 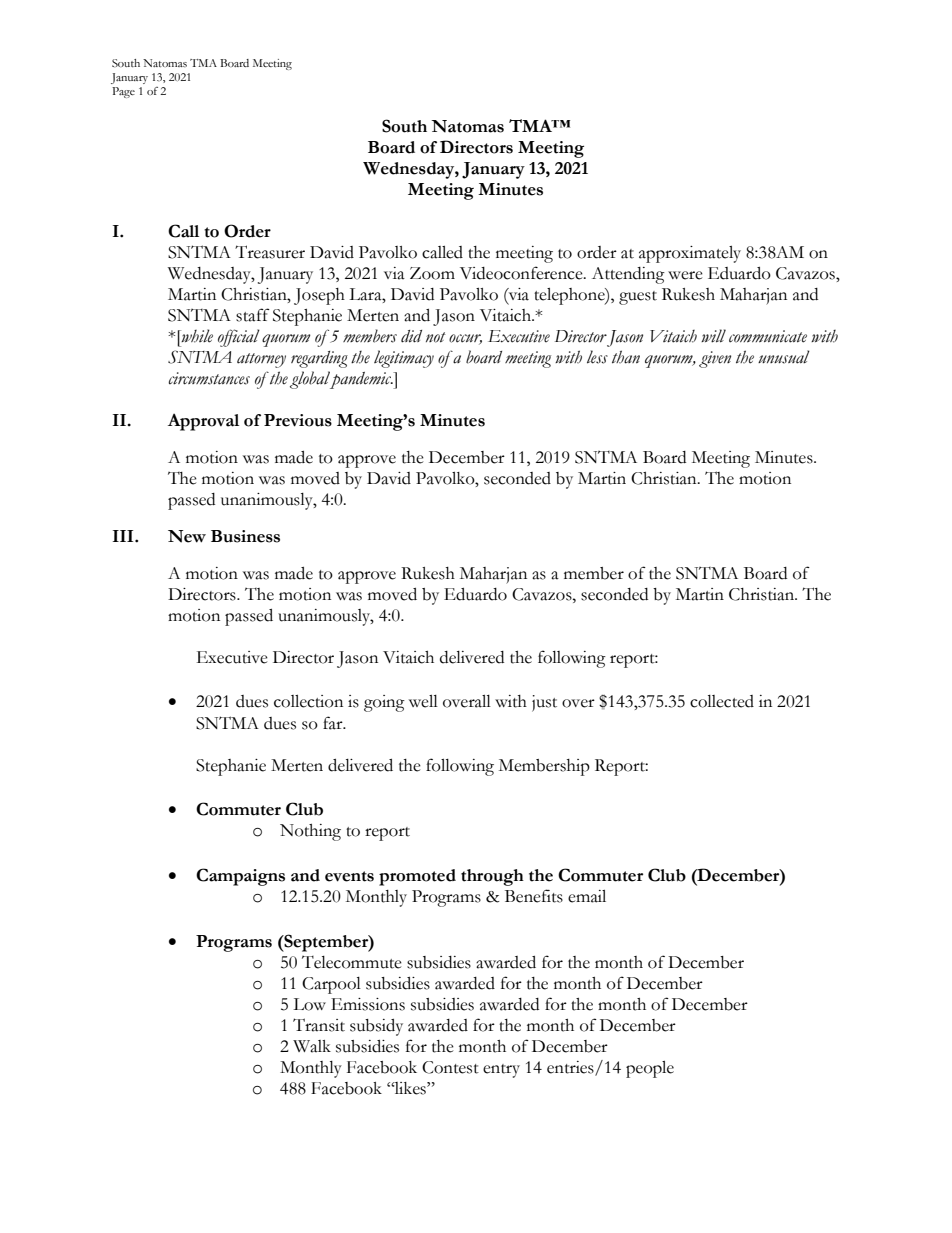 What do you see at coordinates (123, 92) in the document?
I see `Page` at bounding box center [123, 92].
